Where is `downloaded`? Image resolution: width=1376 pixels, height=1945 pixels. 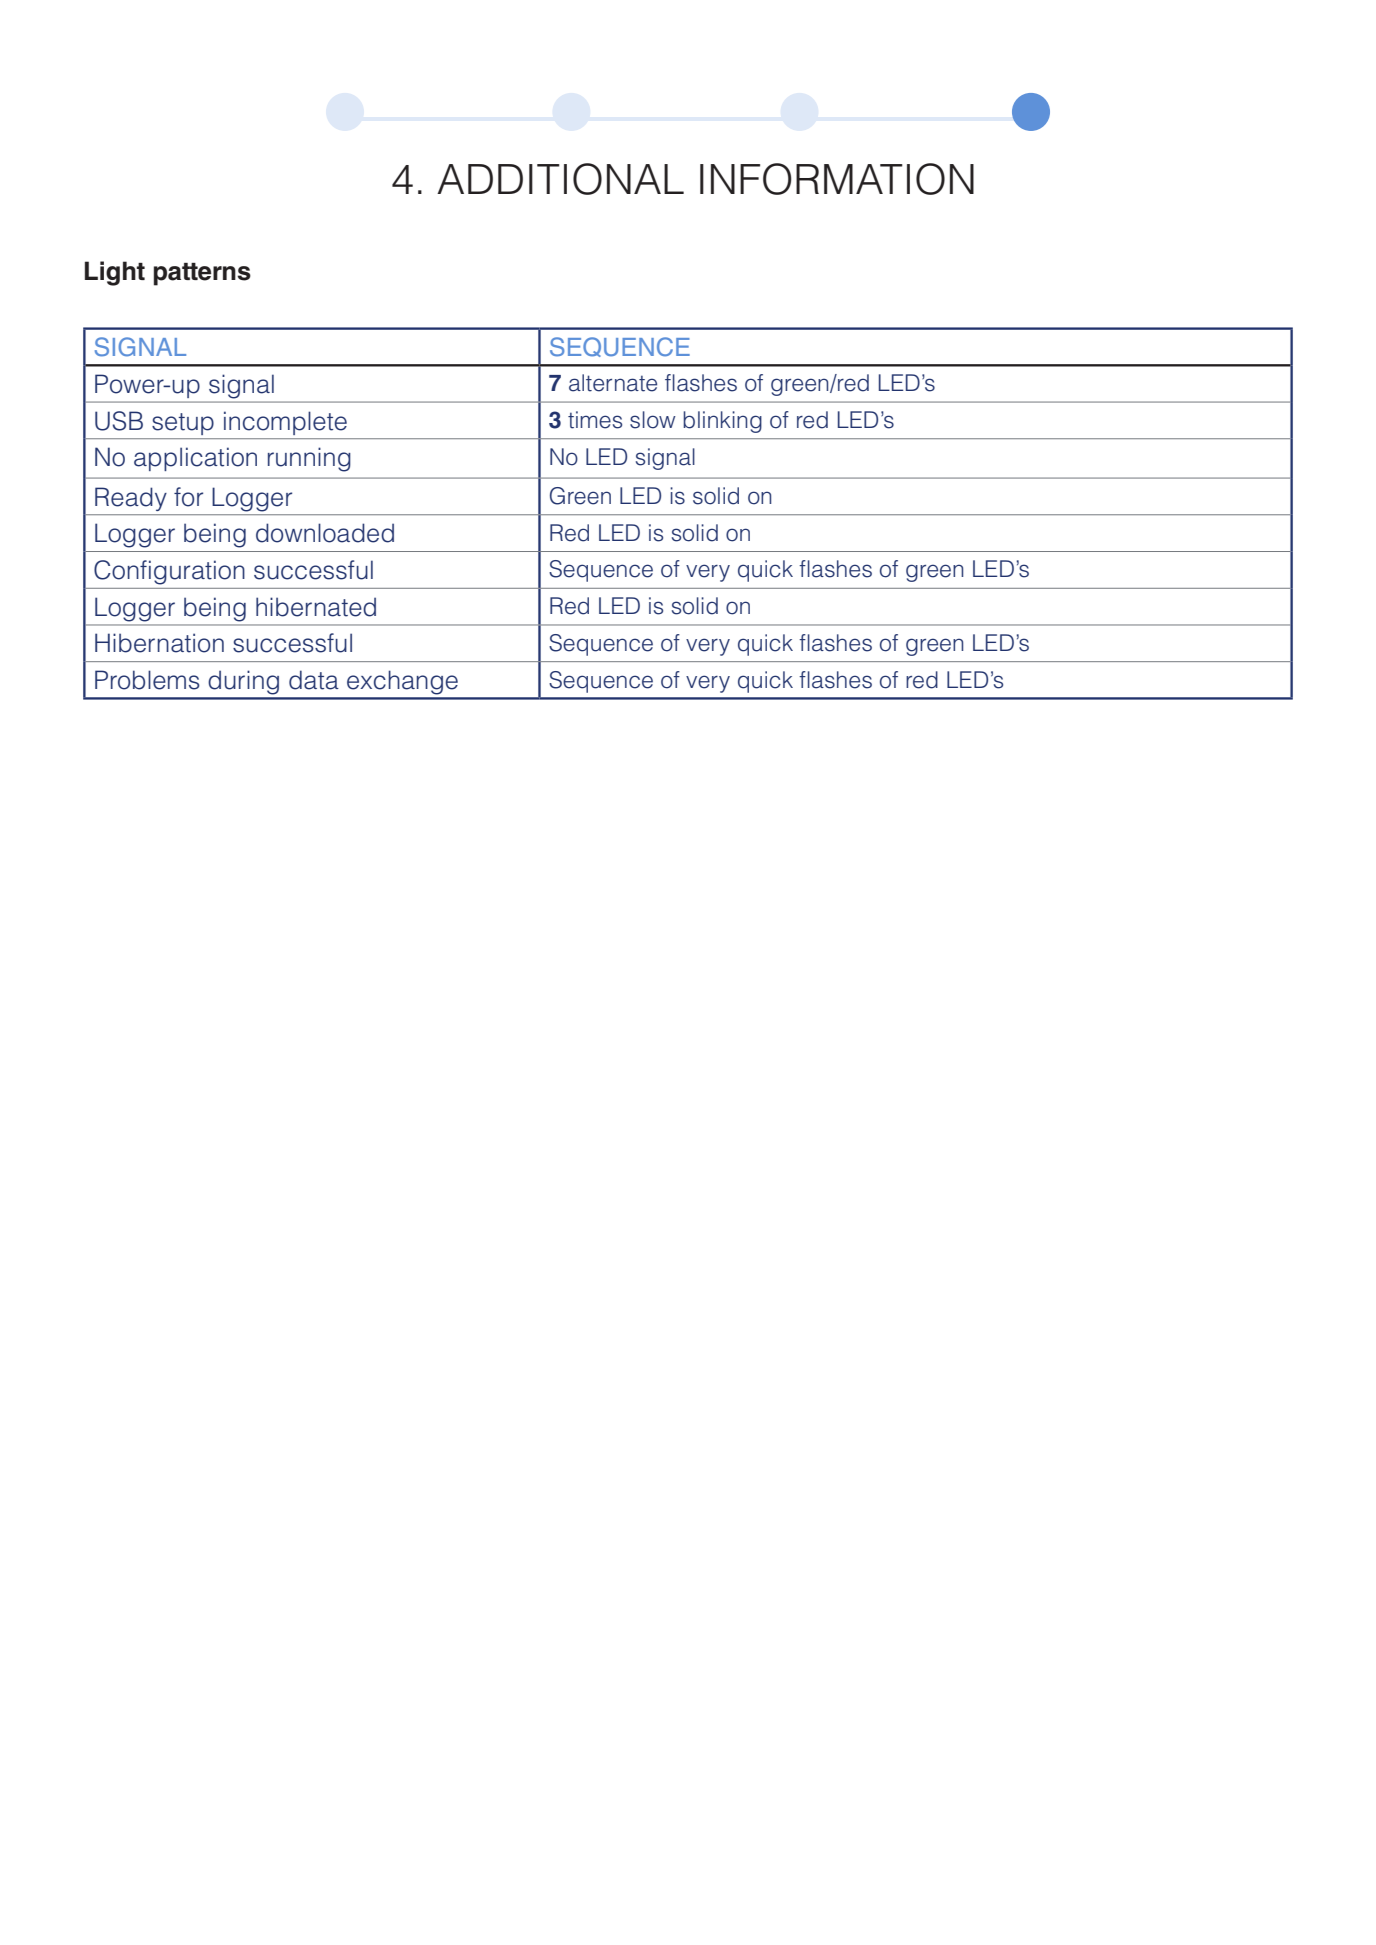 downloaded is located at coordinates (325, 533).
